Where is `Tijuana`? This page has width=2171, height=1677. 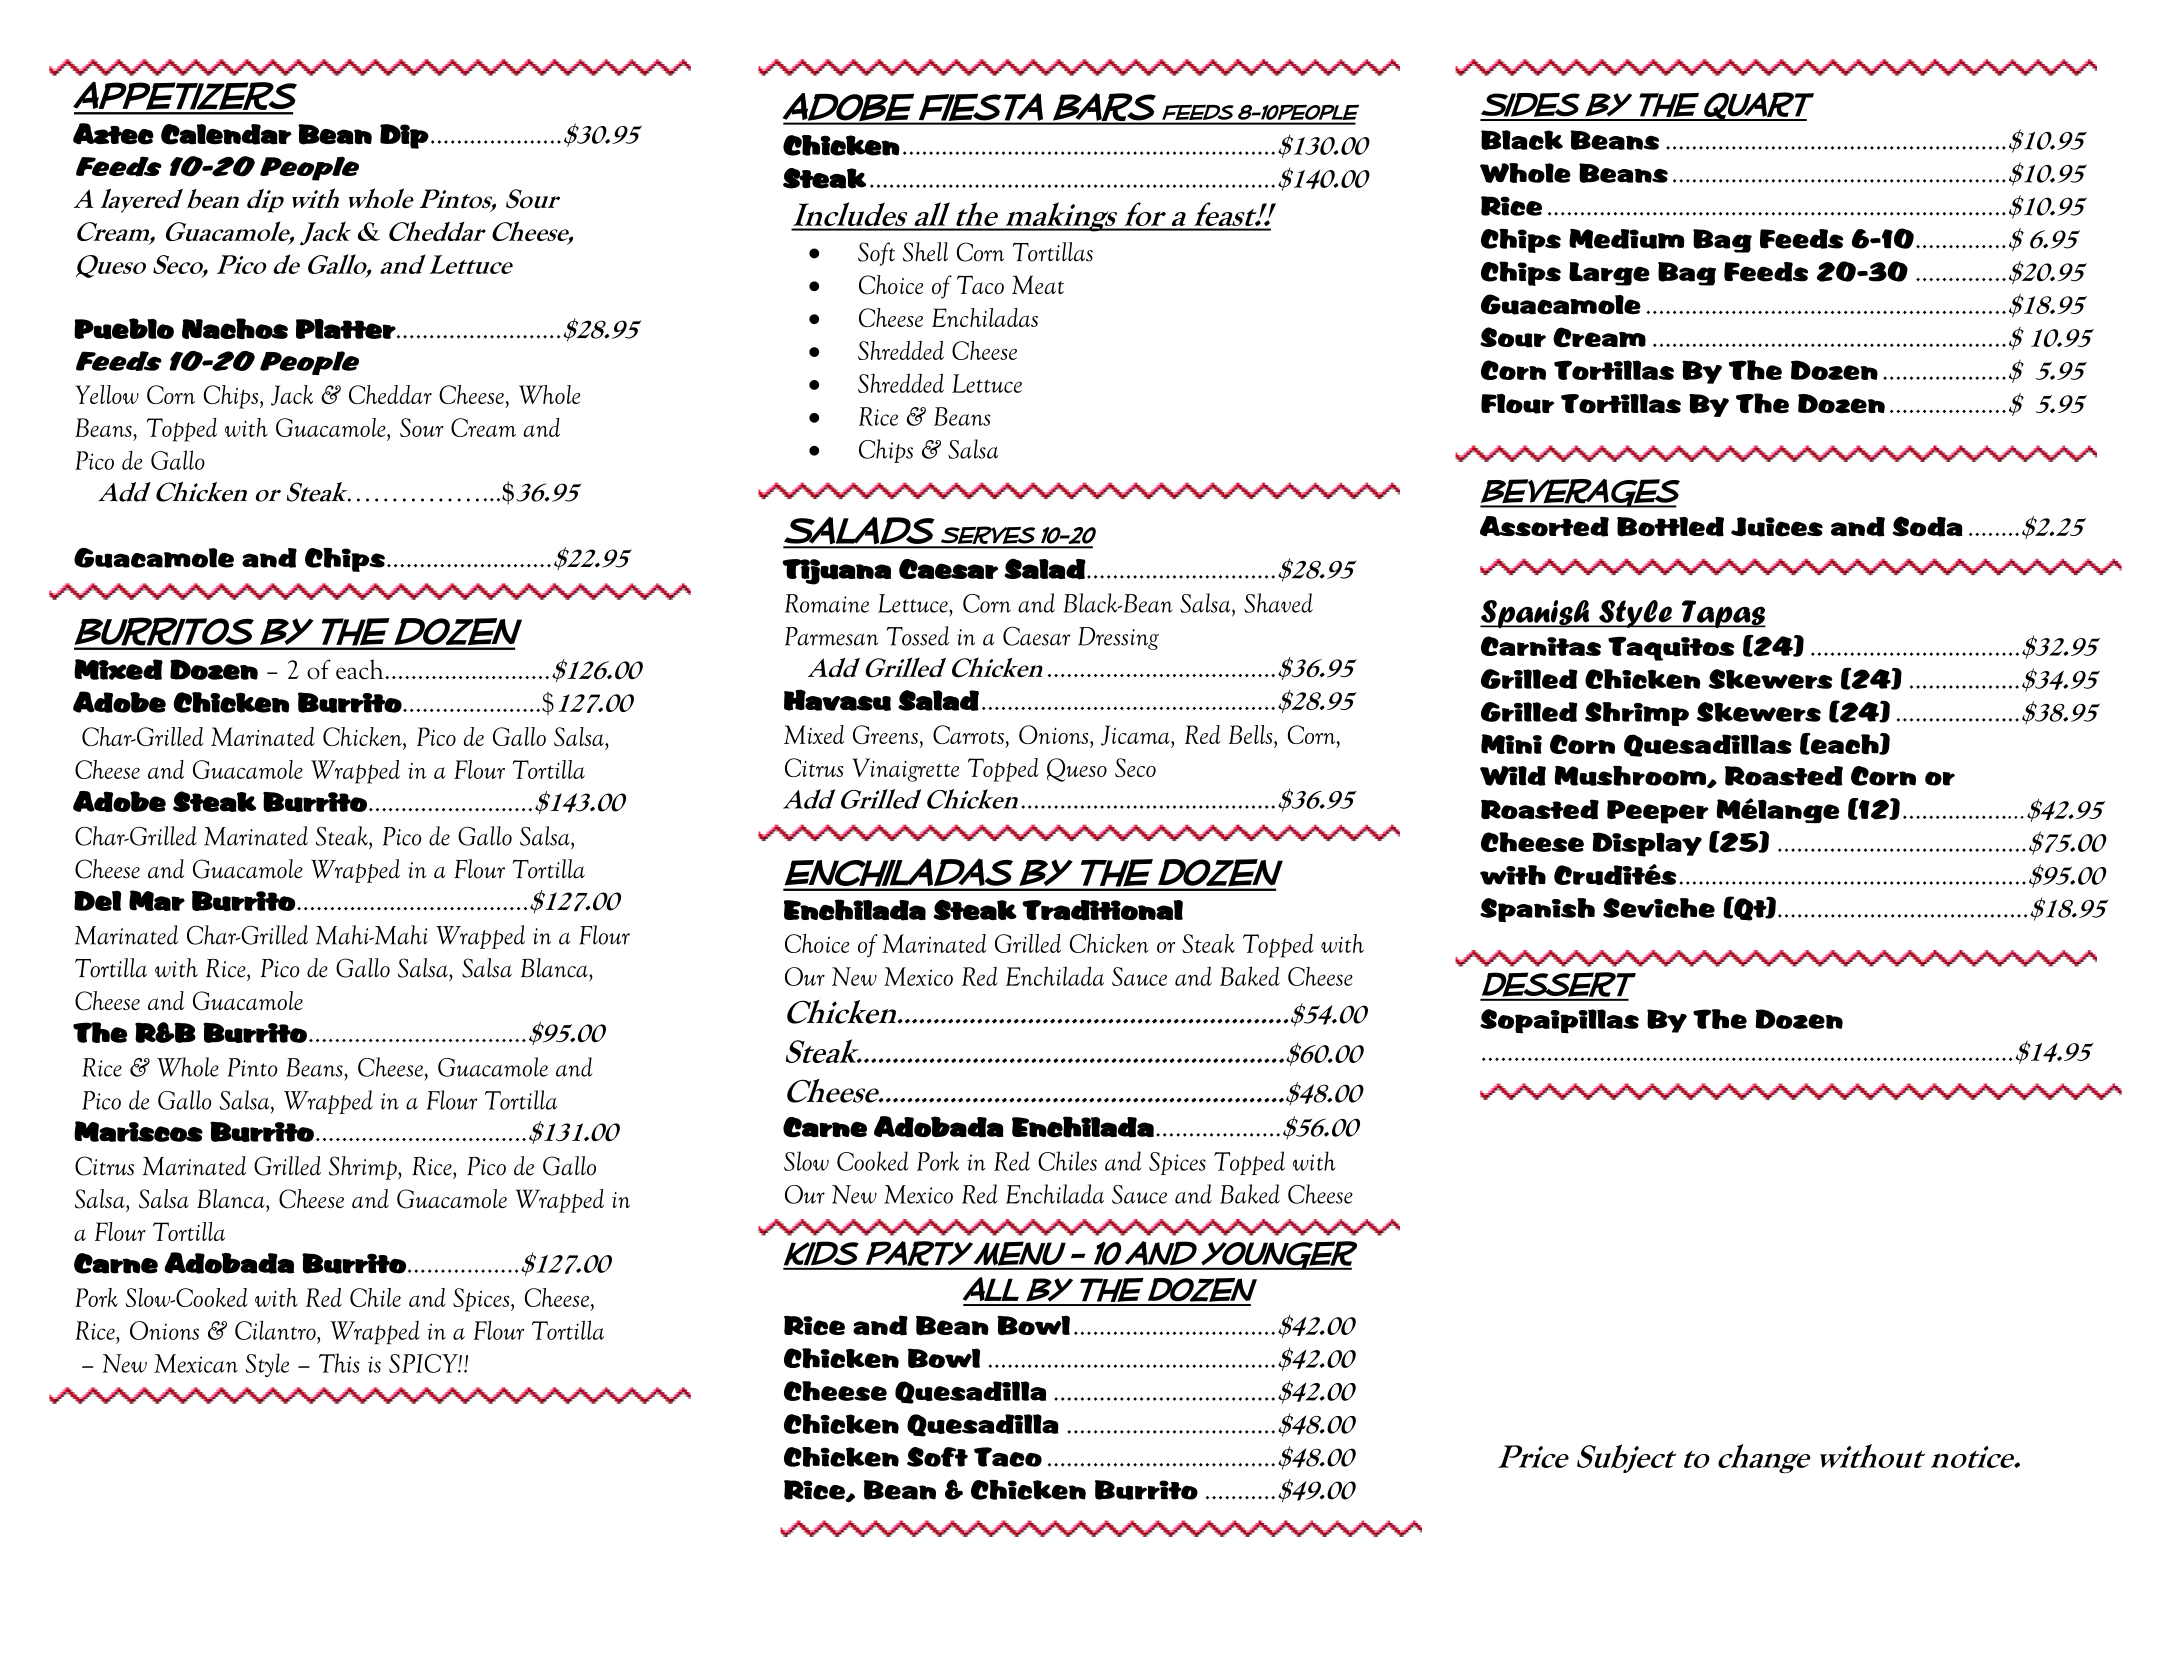 Tijuana is located at coordinates (836, 572).
